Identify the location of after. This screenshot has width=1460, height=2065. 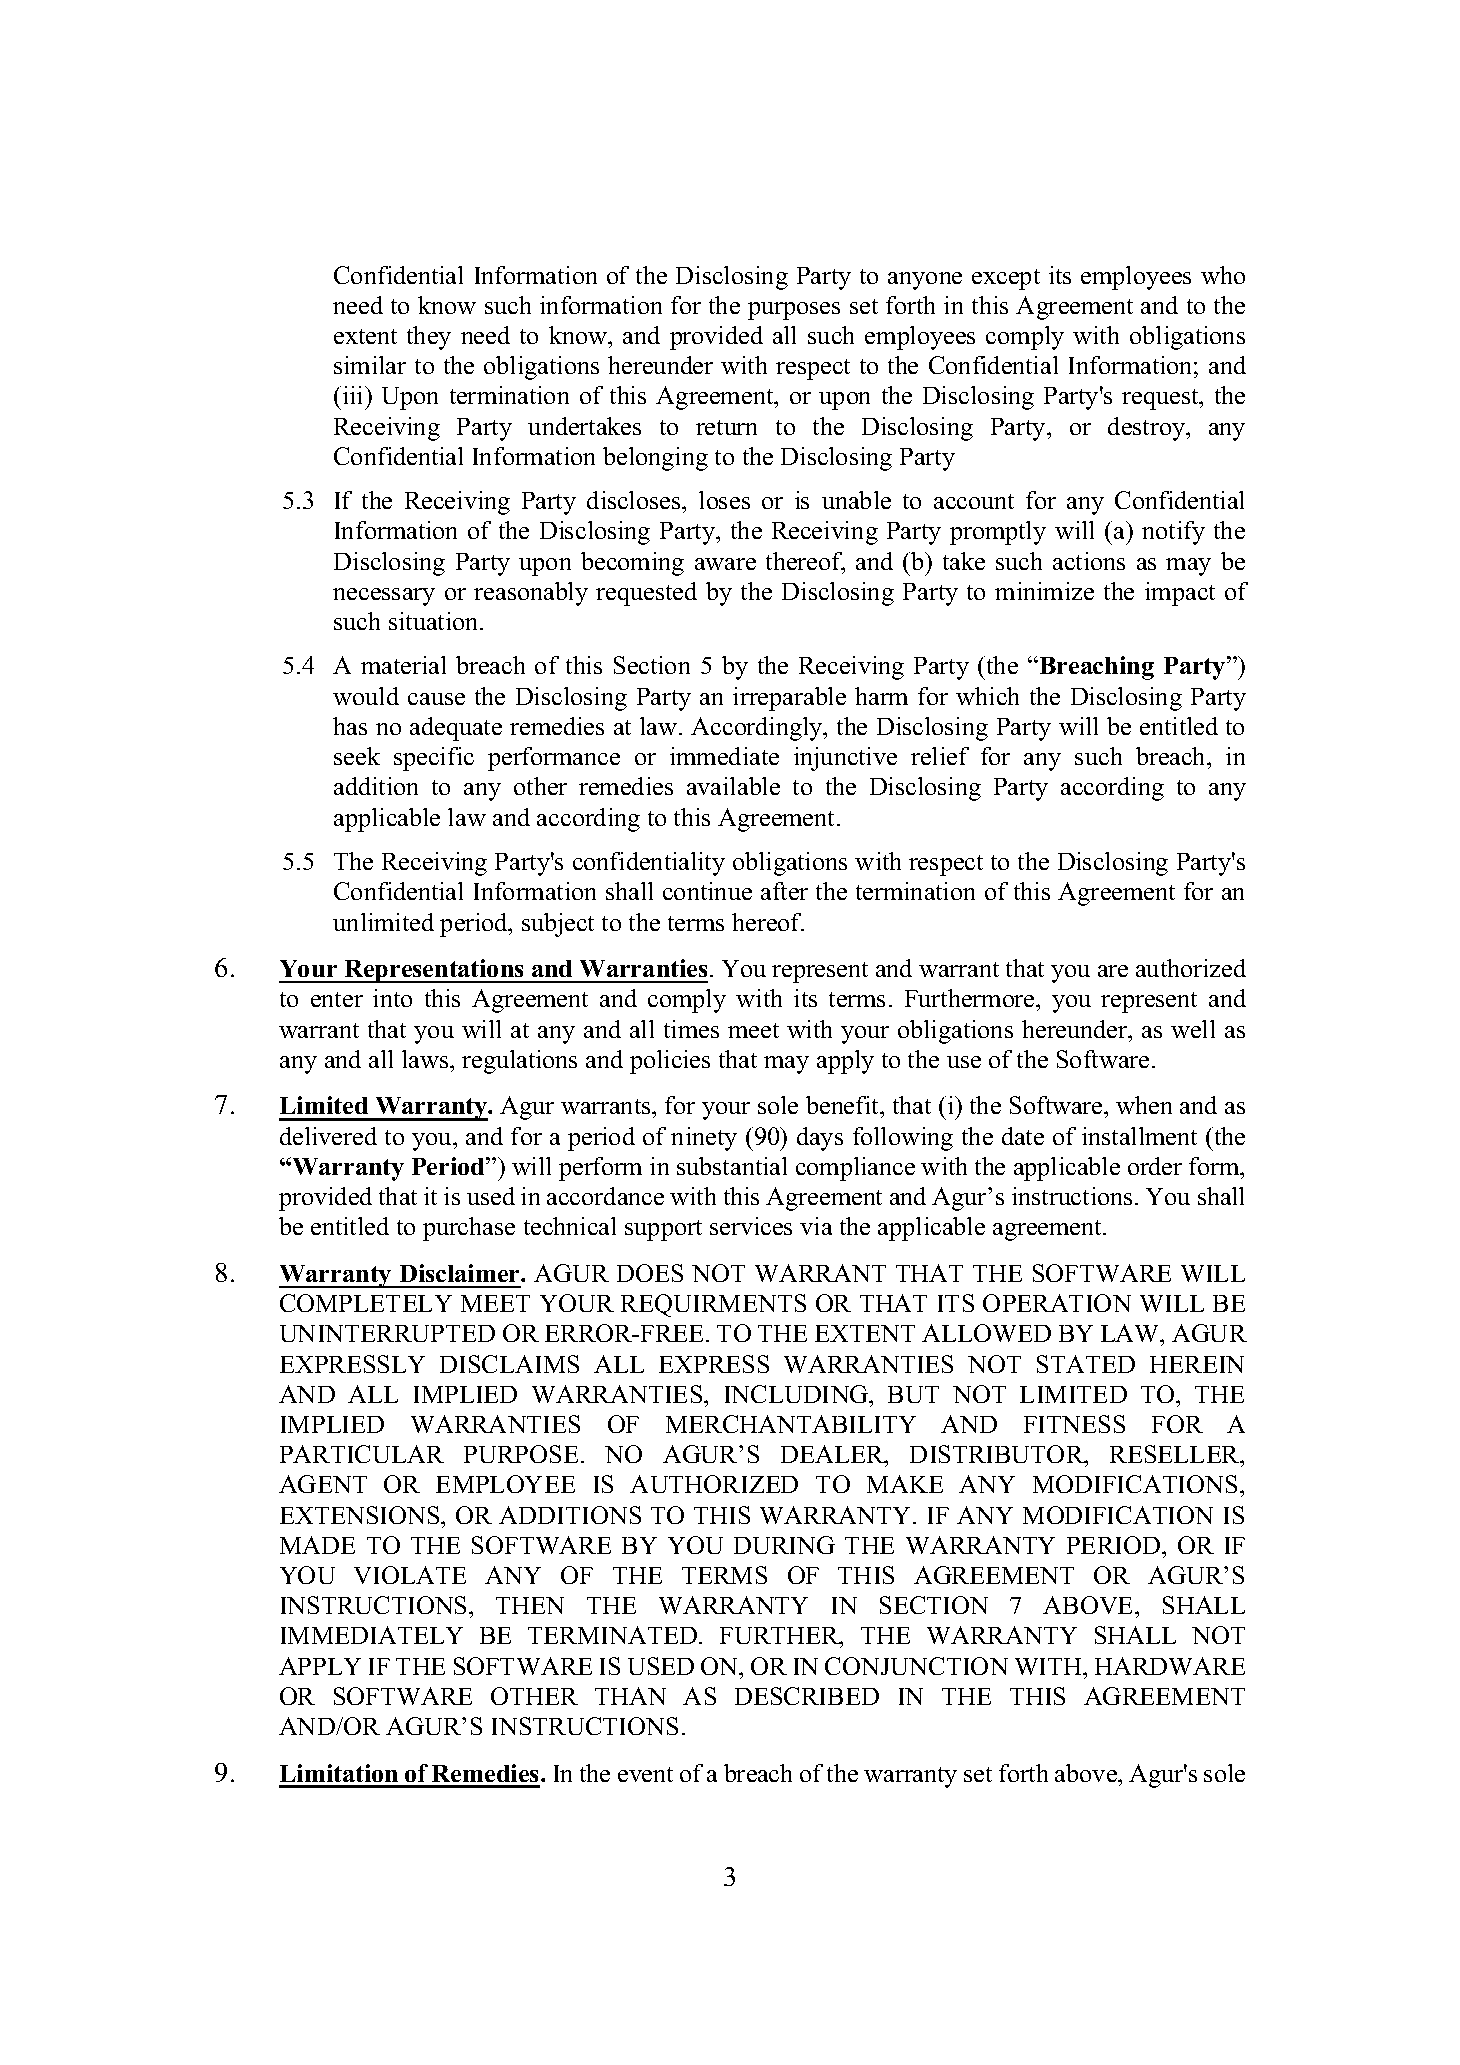
(784, 891).
